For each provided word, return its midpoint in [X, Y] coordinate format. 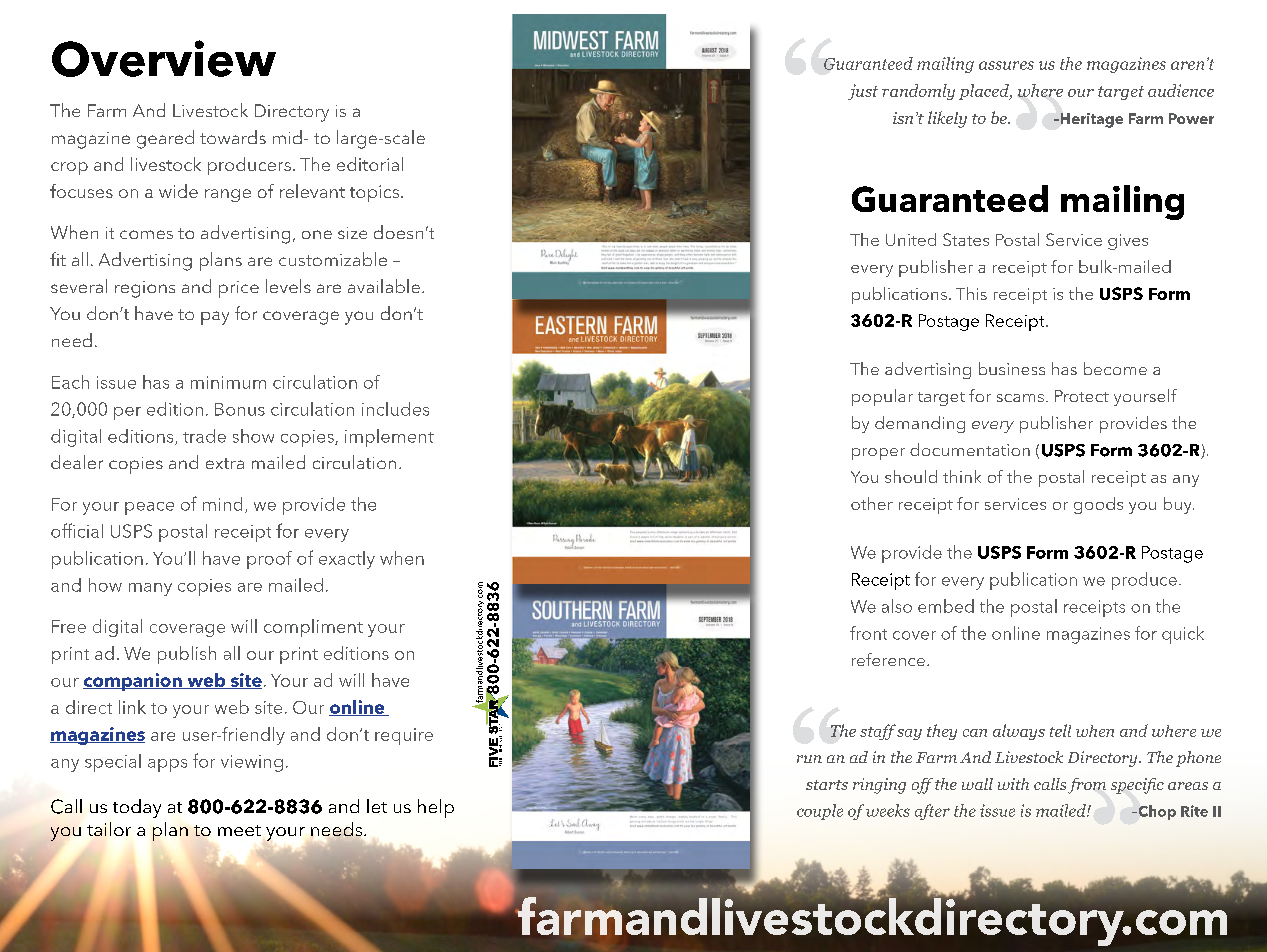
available [384, 286]
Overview [164, 58]
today [137, 808]
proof [269, 560]
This [971, 293]
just [863, 92]
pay [215, 318]
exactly [347, 560]
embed [946, 606]
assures [1006, 65]
